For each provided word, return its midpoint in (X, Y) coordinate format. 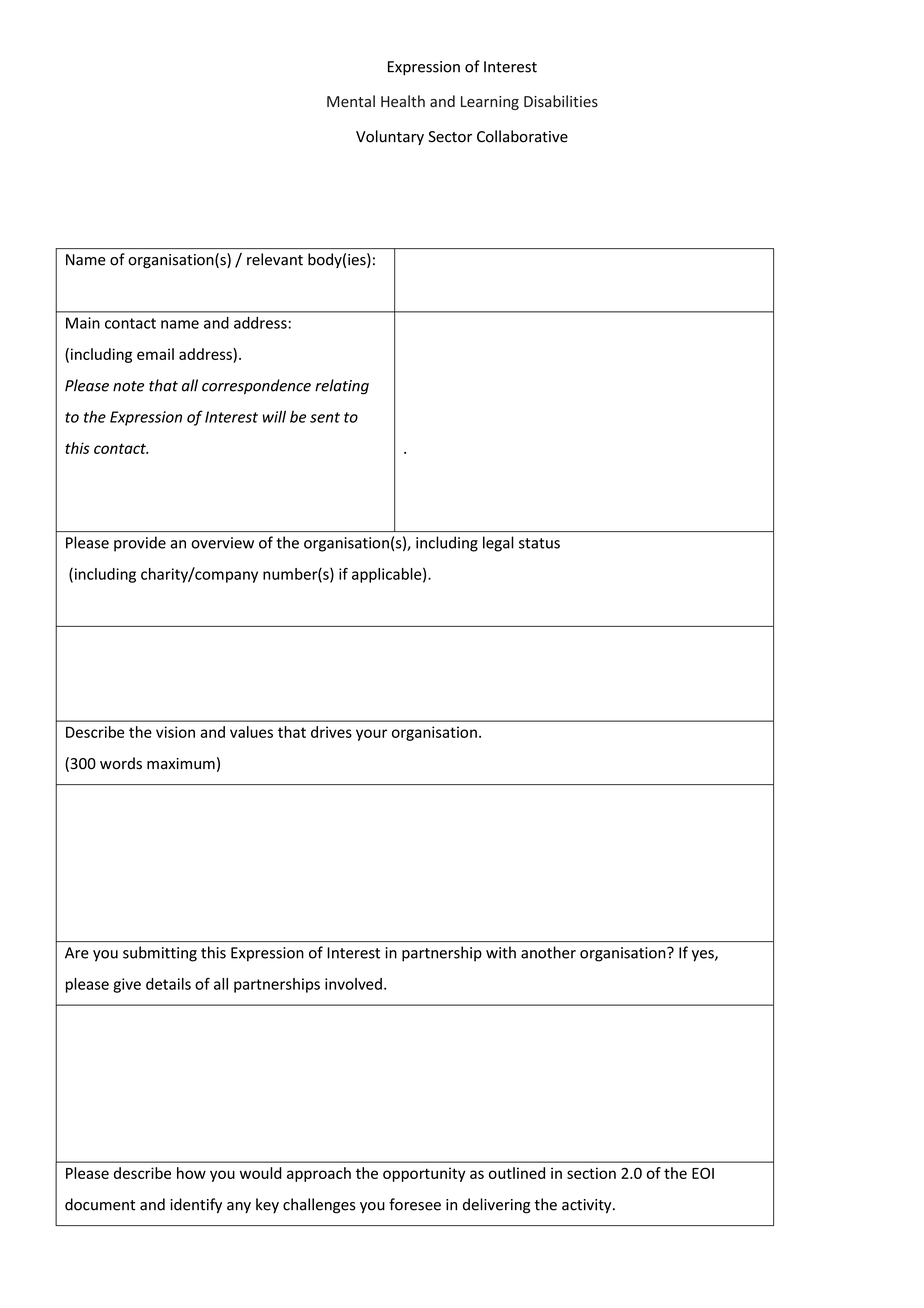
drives (331, 732)
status (539, 543)
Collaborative (522, 136)
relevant (275, 259)
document (100, 1204)
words (121, 763)
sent (325, 417)
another (548, 952)
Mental (351, 101)
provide (140, 544)
